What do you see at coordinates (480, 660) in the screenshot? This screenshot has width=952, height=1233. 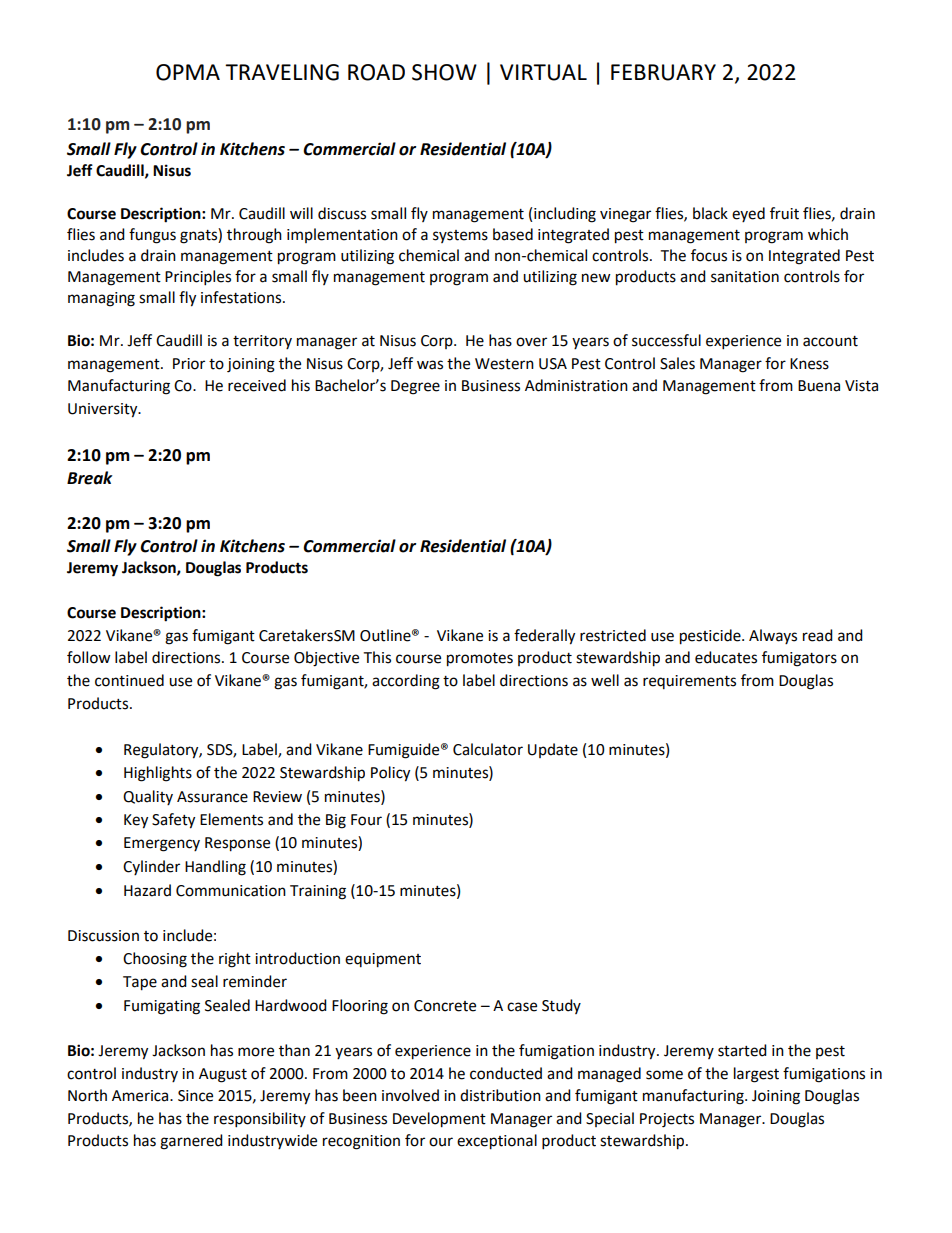 I see `promotes` at bounding box center [480, 660].
